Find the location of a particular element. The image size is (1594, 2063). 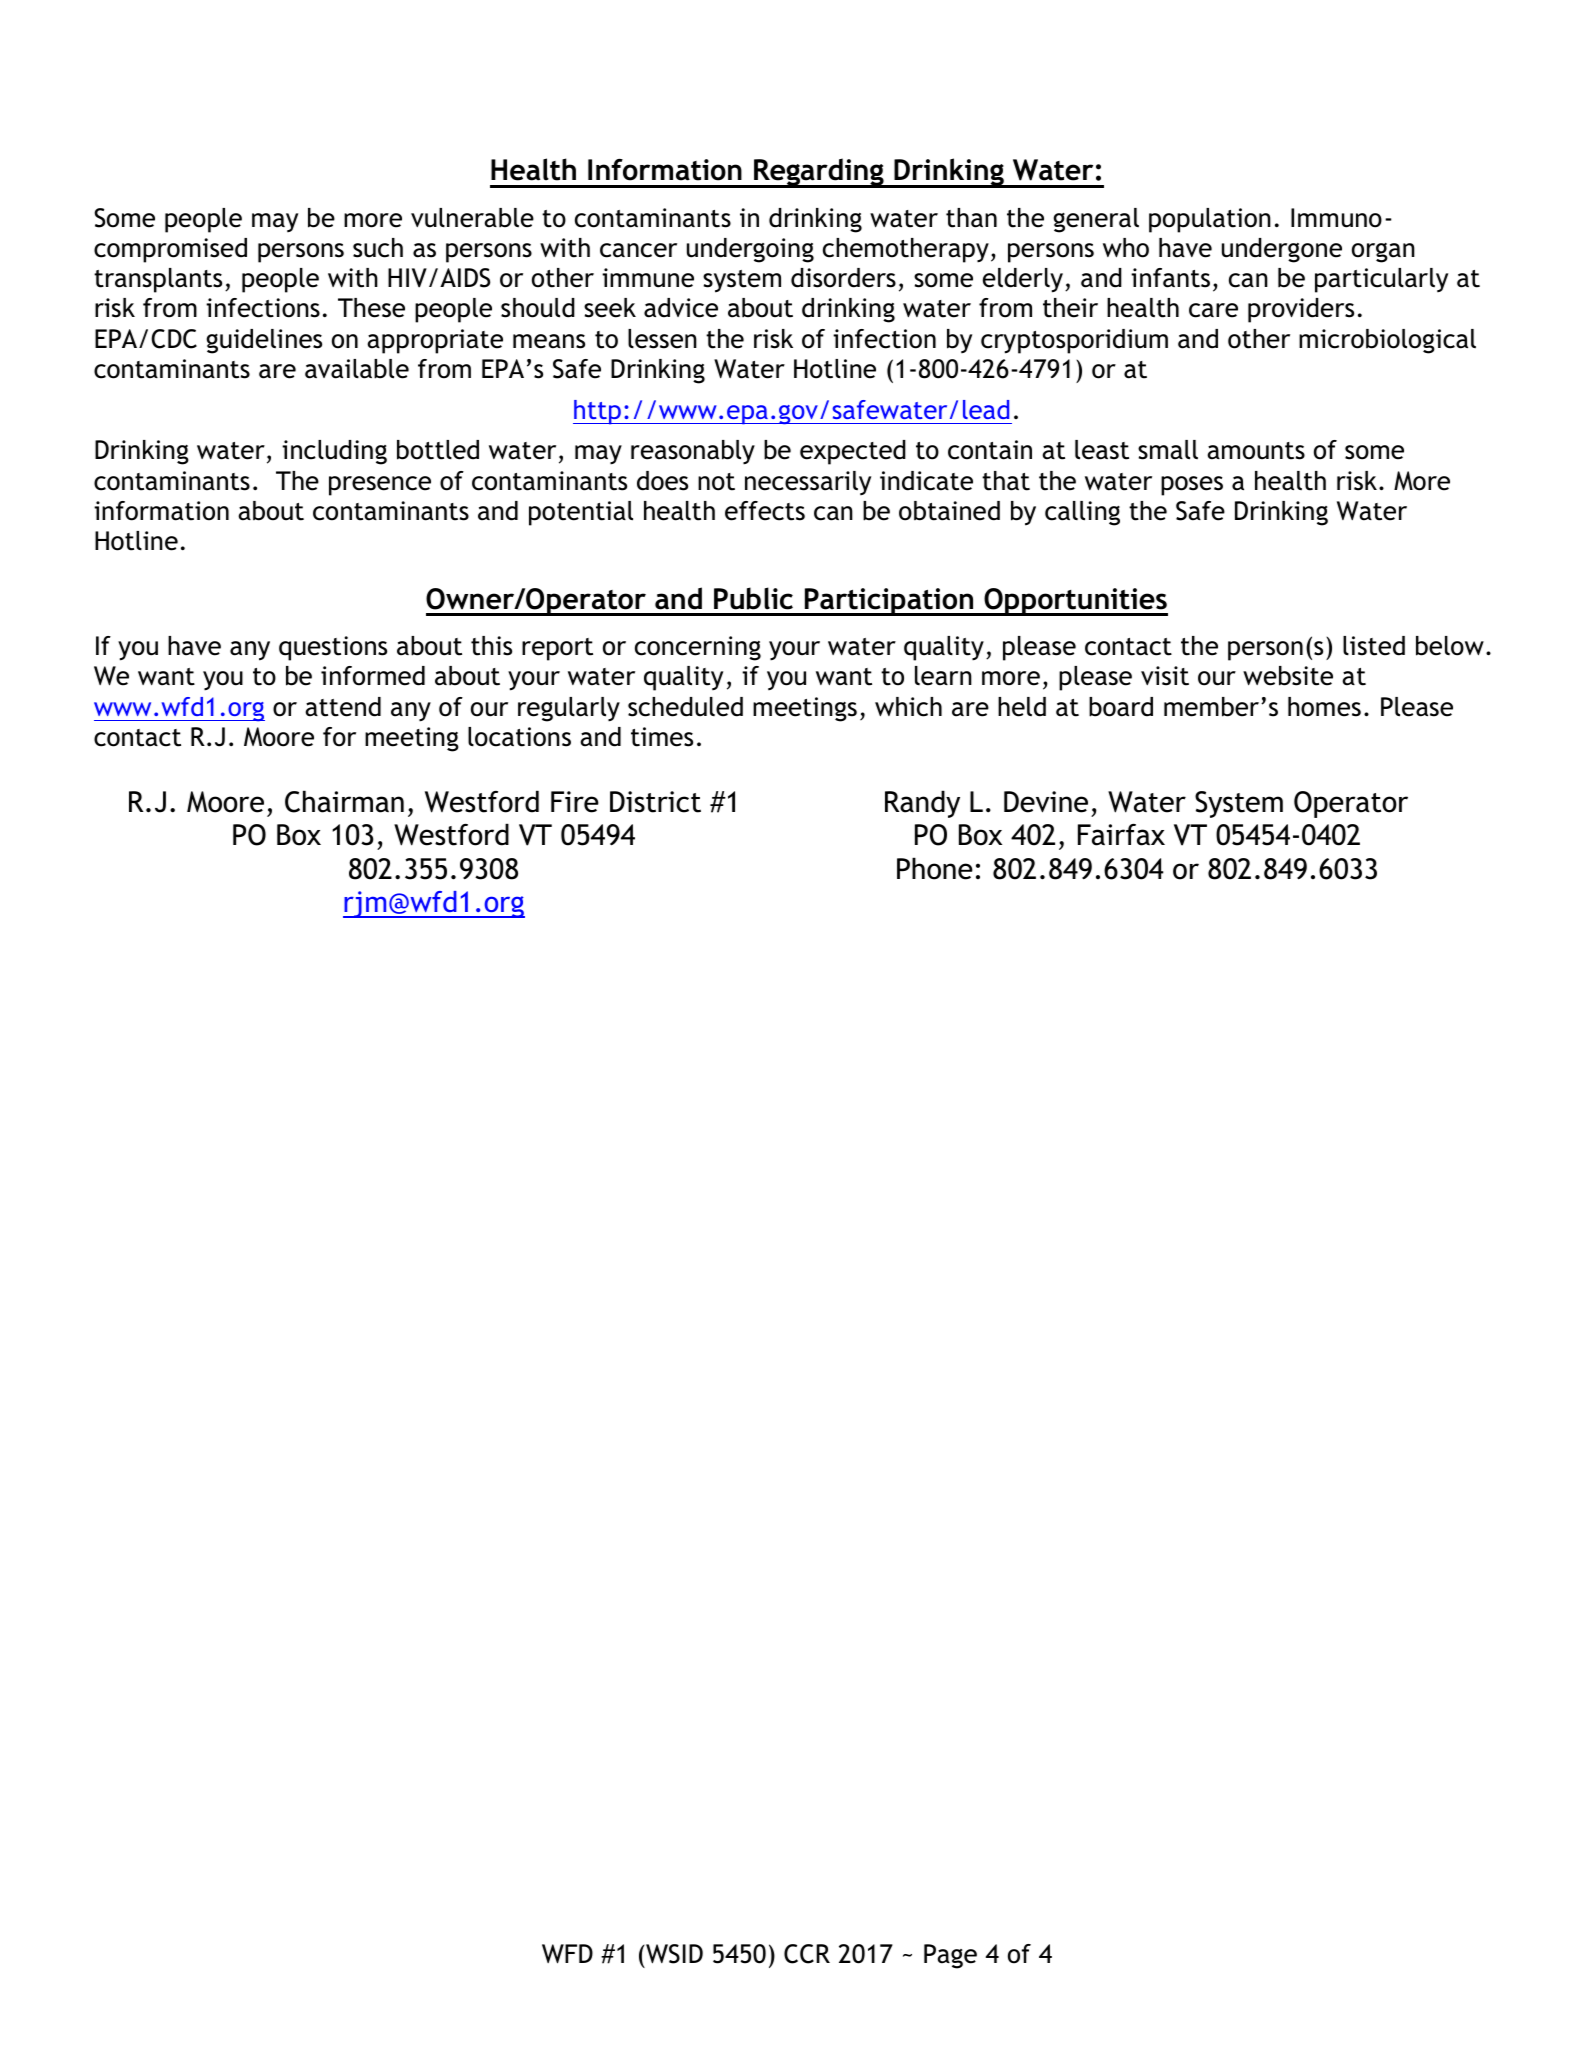

Chairman is located at coordinates (344, 801).
